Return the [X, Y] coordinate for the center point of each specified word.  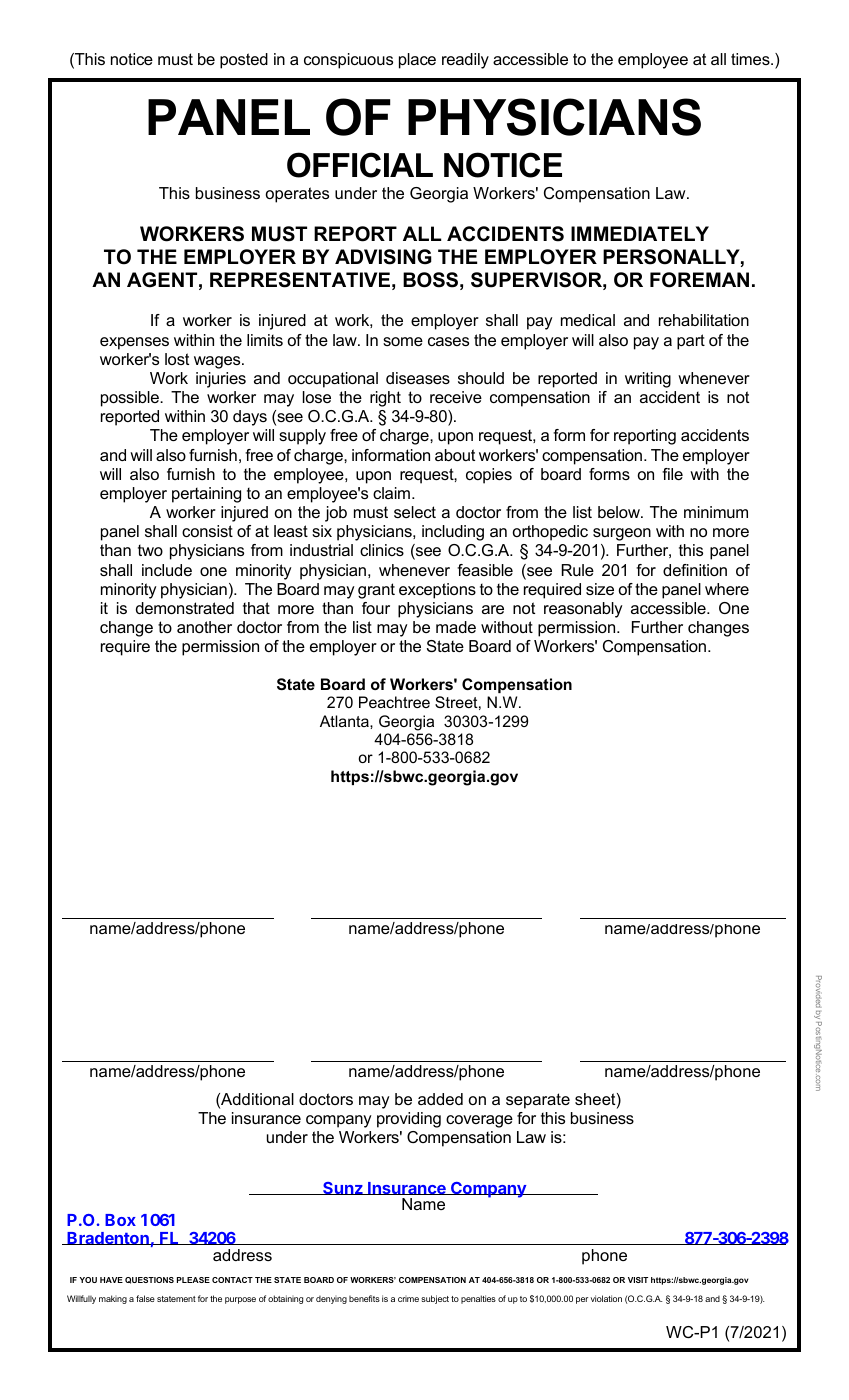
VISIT [638, 1280]
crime [408, 1299]
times [751, 59]
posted [244, 61]
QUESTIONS [149, 1280]
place [417, 61]
